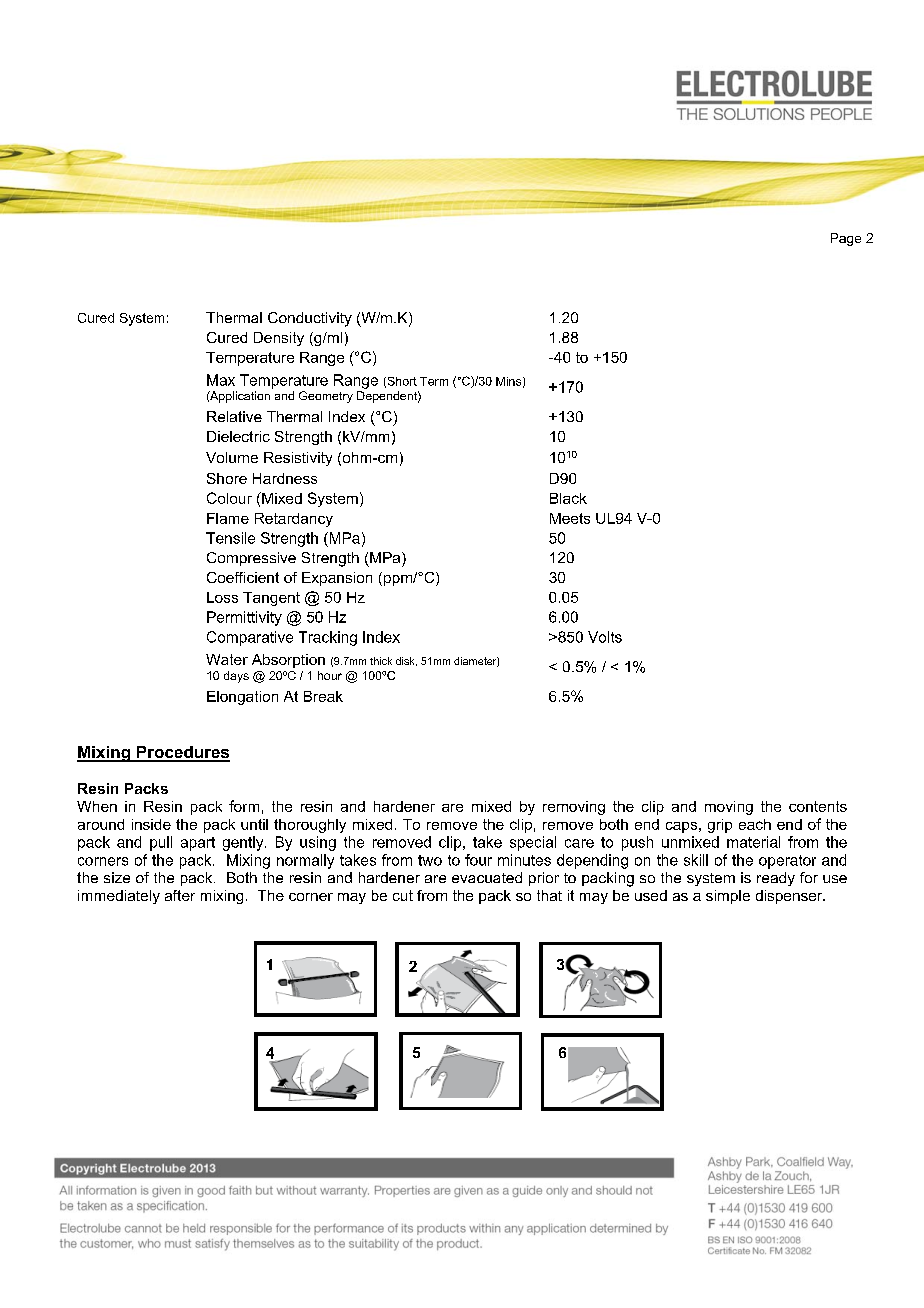 This screenshot has width=924, height=1308. I want to click on Meets, so click(570, 518).
